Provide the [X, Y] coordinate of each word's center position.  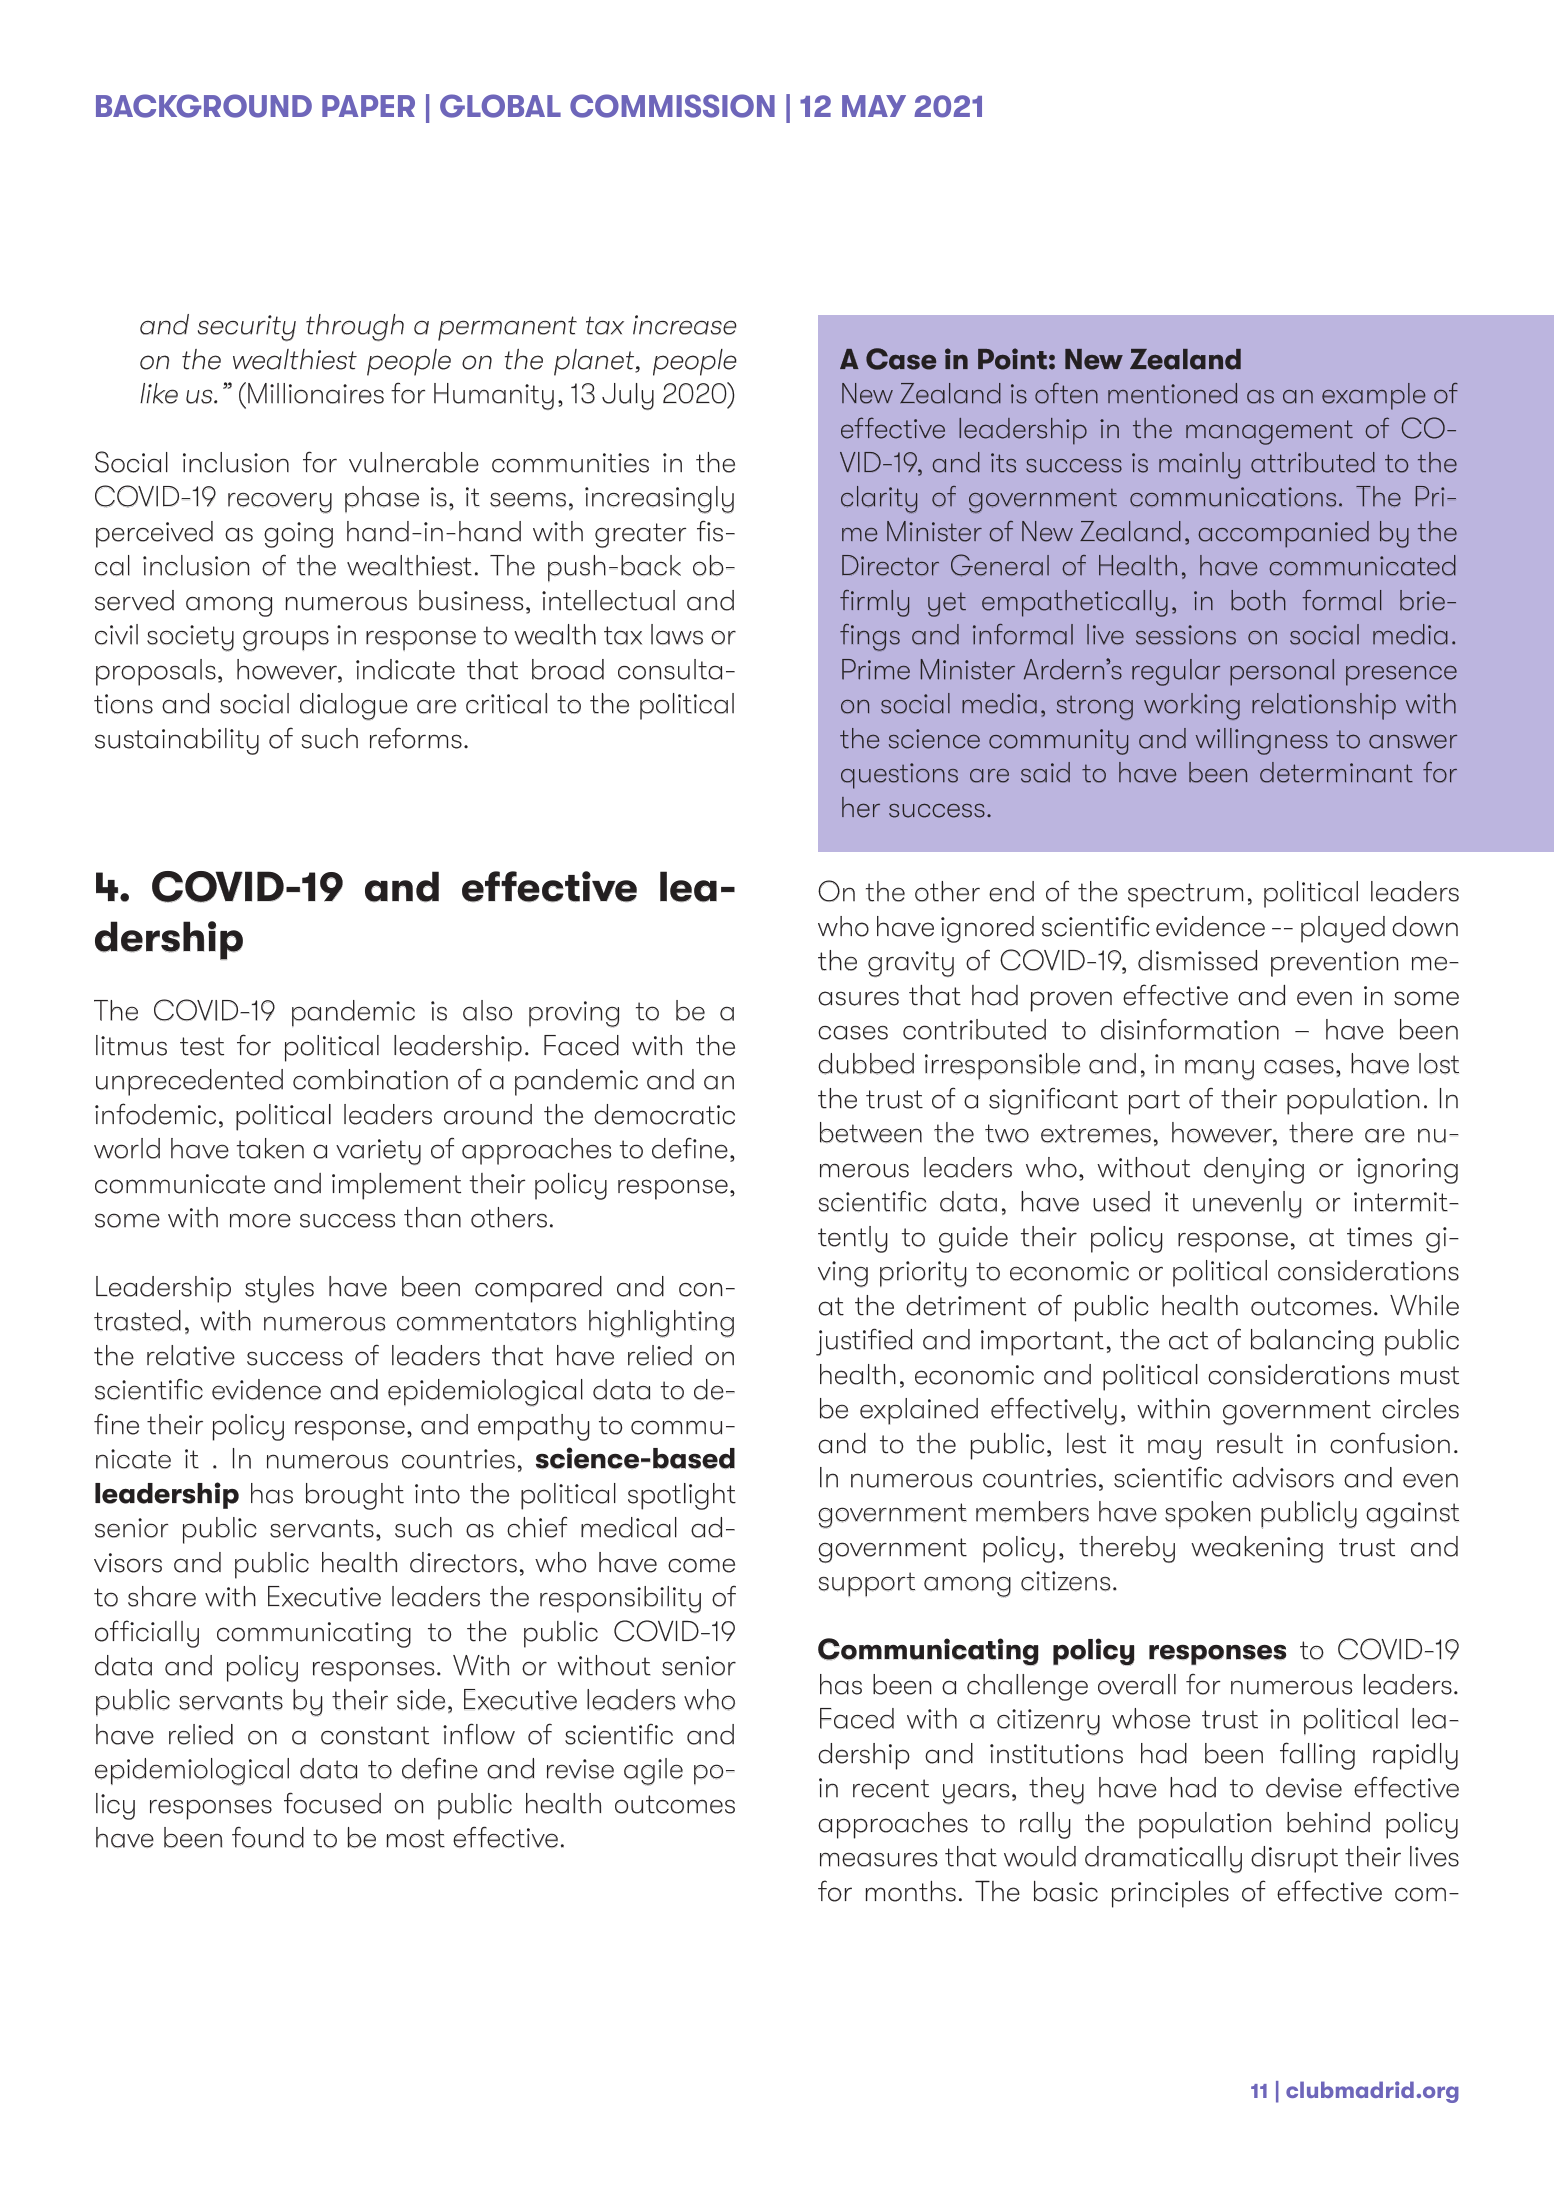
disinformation [1190, 1029]
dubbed [866, 1064]
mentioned [1172, 393]
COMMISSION [672, 106]
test [202, 1046]
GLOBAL [500, 106]
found [268, 1837]
